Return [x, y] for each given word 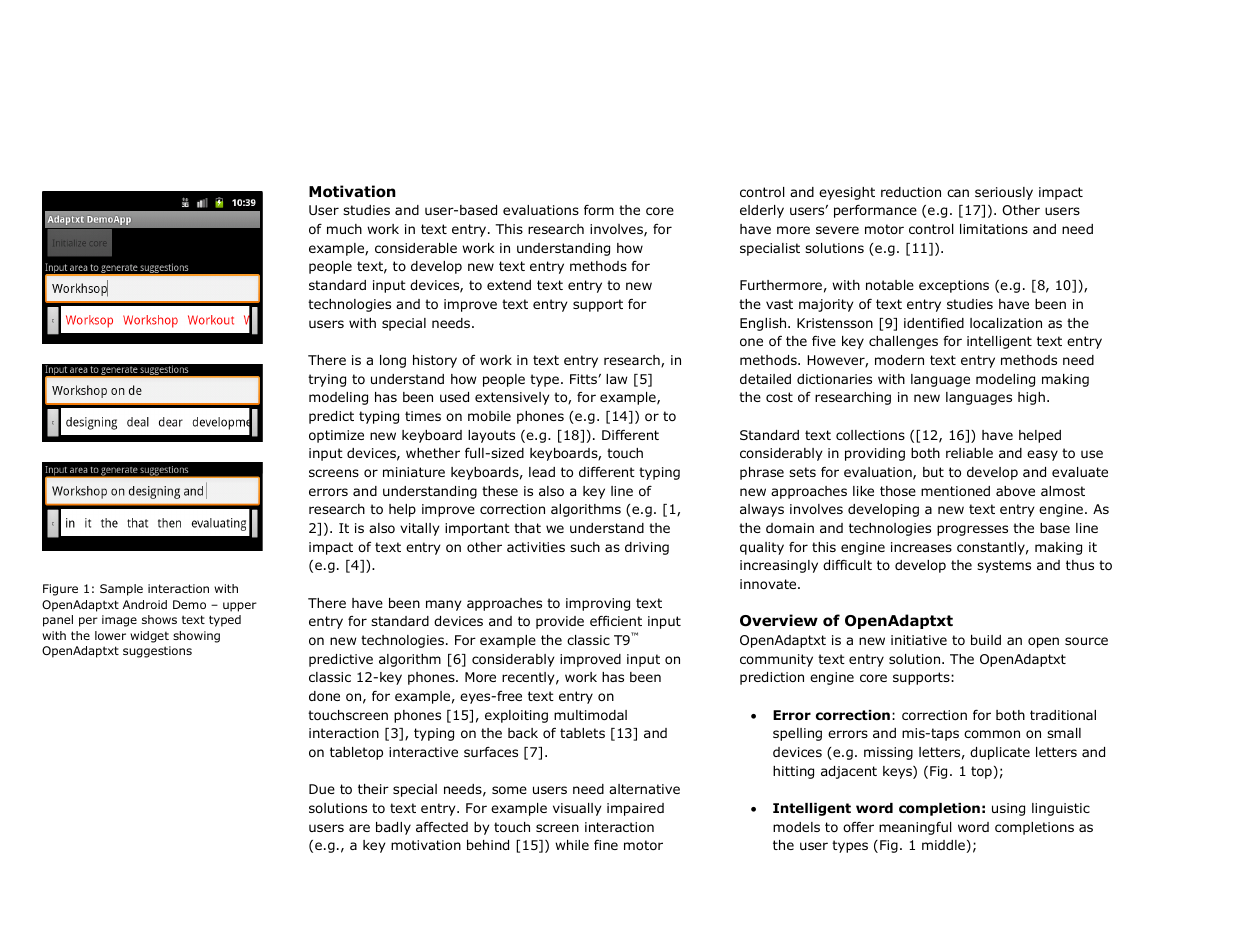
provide [560, 622]
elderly [762, 211]
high [1031, 398]
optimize [336, 436]
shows [159, 619]
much [344, 229]
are [359, 828]
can [958, 193]
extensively [512, 398]
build [986, 640]
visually [577, 809]
